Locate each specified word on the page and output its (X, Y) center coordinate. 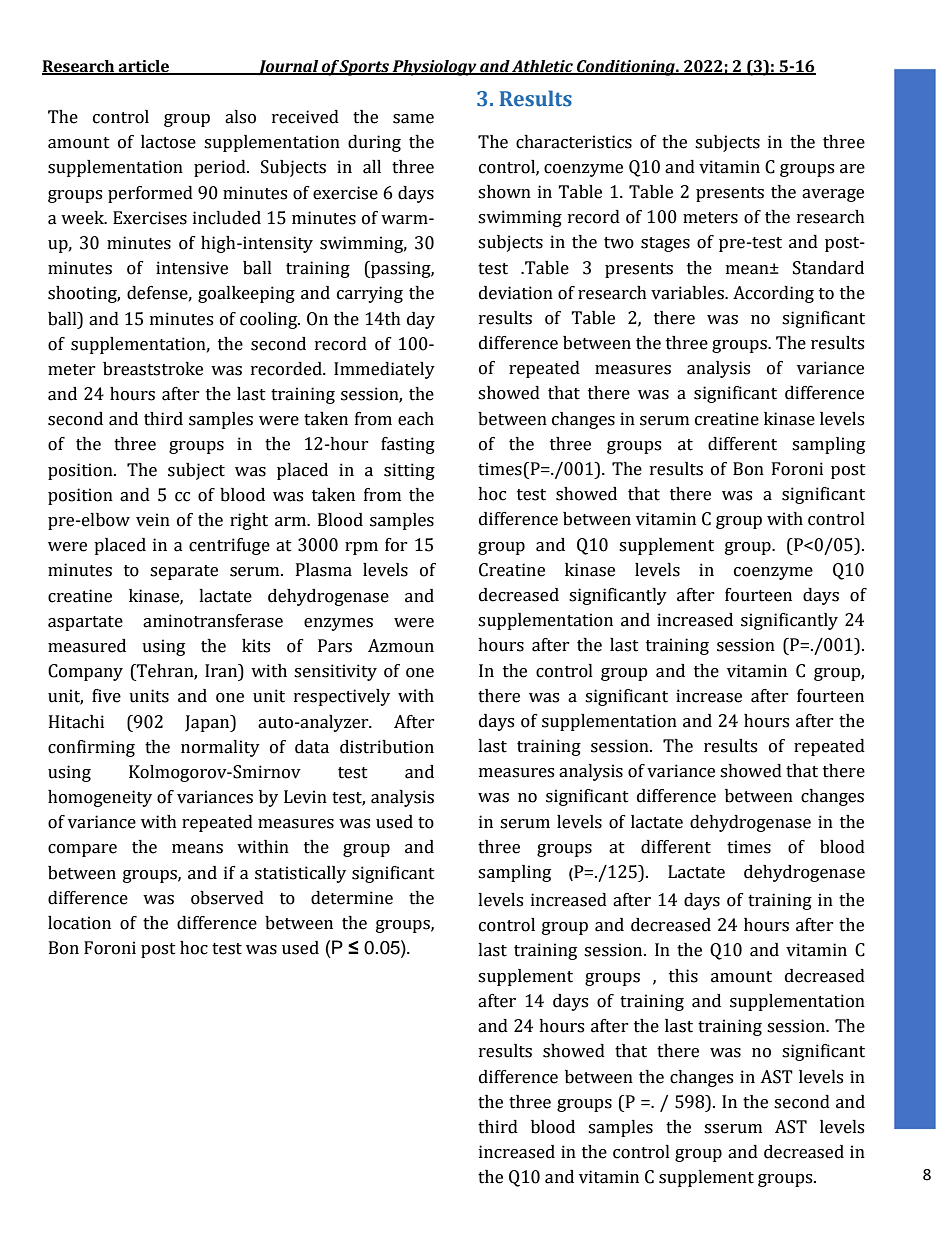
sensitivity (335, 672)
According (773, 294)
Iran (222, 672)
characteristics (574, 142)
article (144, 67)
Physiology (435, 68)
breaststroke (153, 369)
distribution (387, 747)
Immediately (384, 370)
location (79, 923)
